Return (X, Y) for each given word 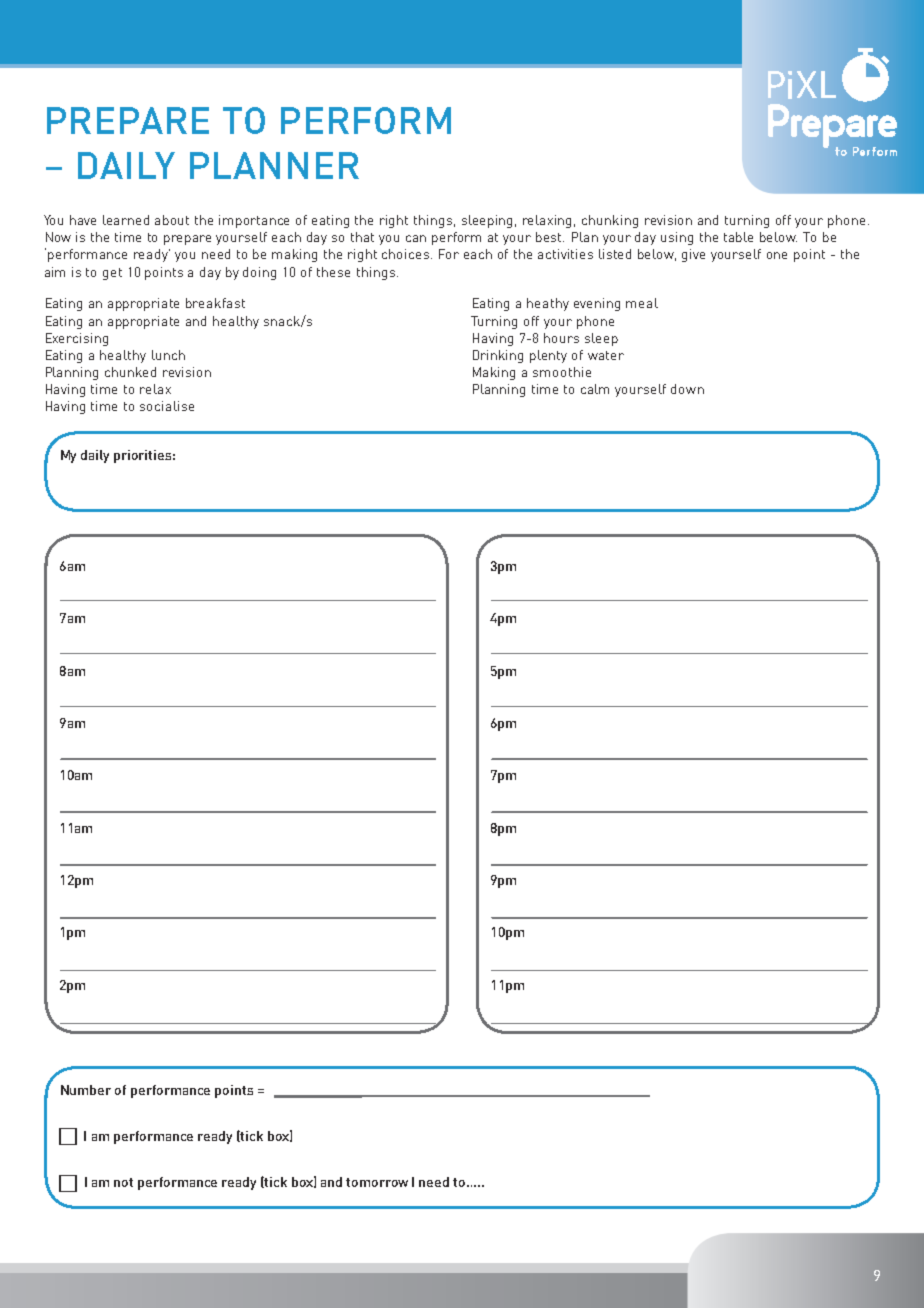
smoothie (562, 372)
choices (407, 254)
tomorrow (377, 1182)
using (677, 238)
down (687, 389)
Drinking (498, 356)
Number (86, 1090)
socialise (167, 406)
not (123, 1182)
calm (595, 389)
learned (126, 220)
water (606, 355)
